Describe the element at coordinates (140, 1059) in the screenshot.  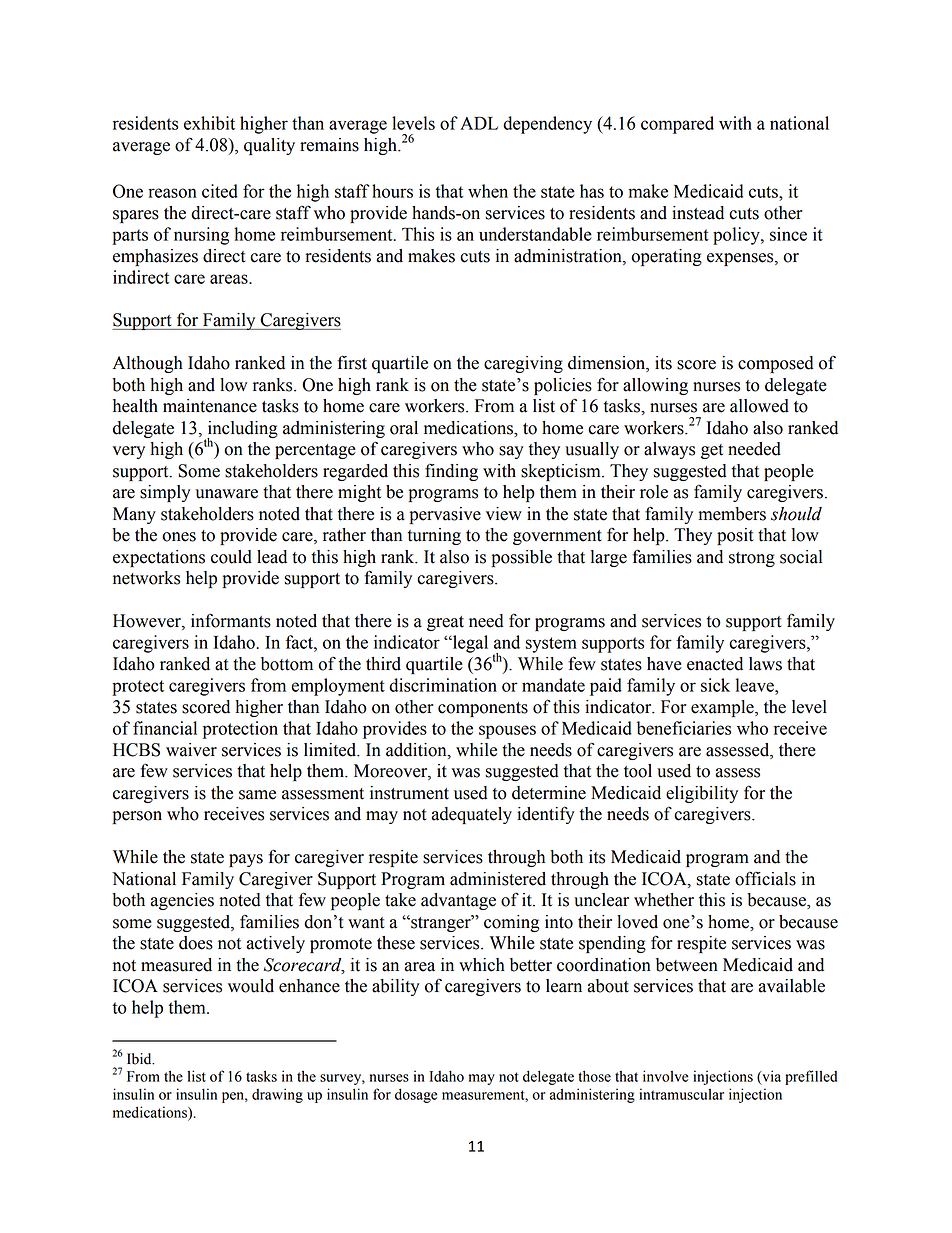
I see `Ibid` at that location.
